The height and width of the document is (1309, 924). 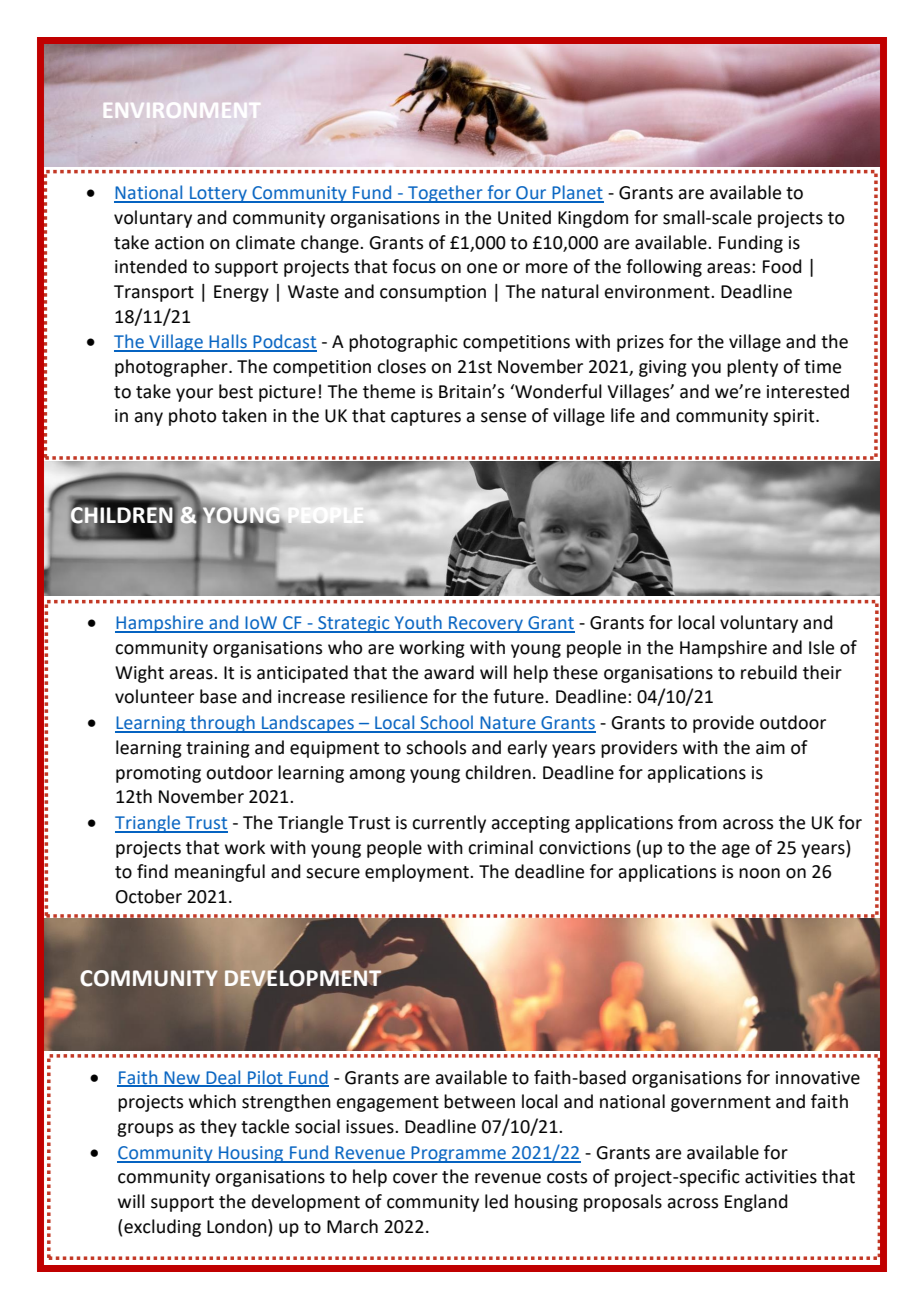 I want to click on Nature, so click(x=508, y=724).
